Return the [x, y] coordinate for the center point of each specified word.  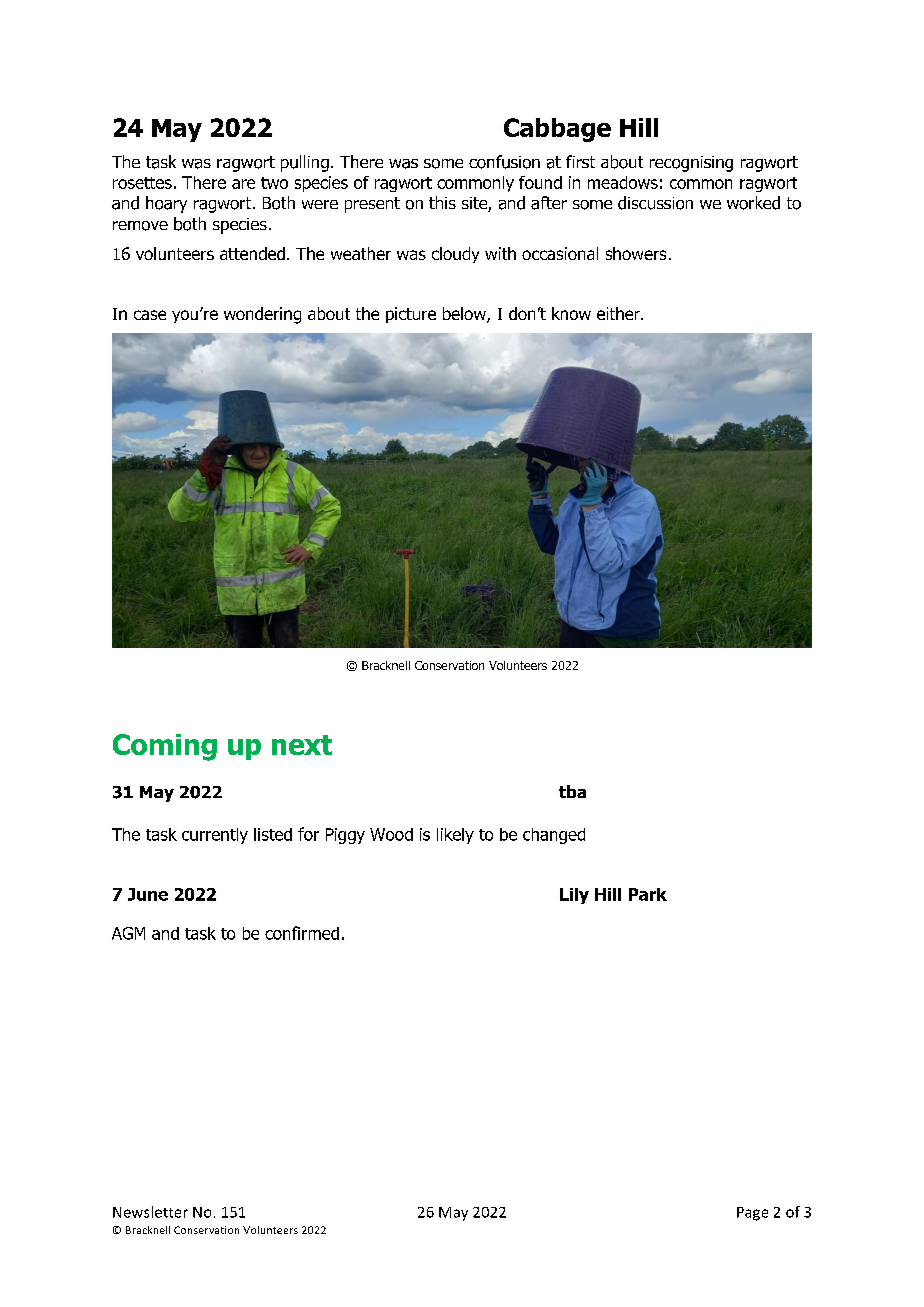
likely [455, 836]
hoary [166, 204]
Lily [574, 896]
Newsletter [150, 1212]
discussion [655, 203]
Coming [165, 747]
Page [752, 1214]
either [619, 313]
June [148, 894]
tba [572, 791]
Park [648, 894]
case [150, 315]
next [302, 745]
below [465, 315]
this [442, 202]
